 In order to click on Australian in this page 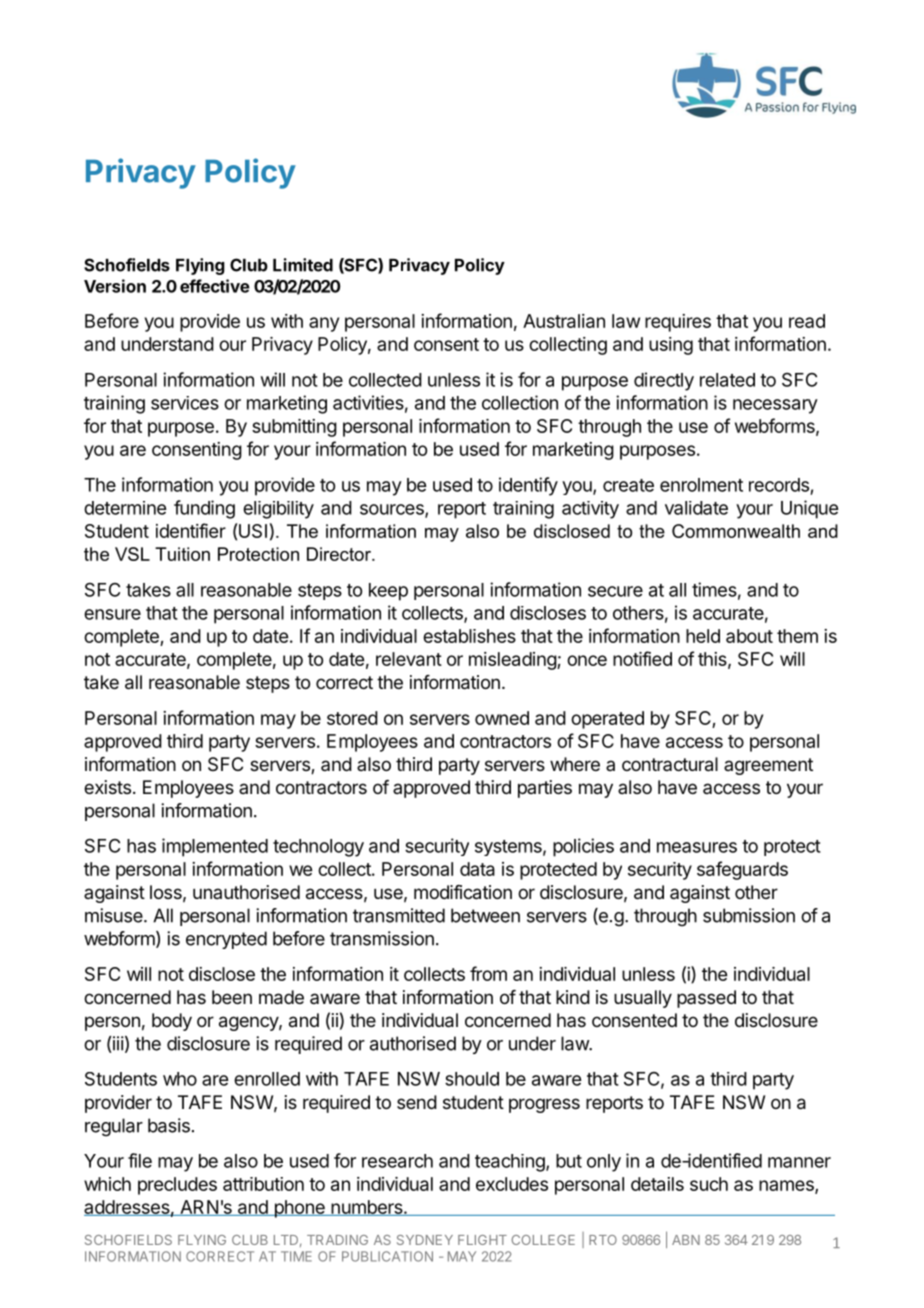, I will do `click(564, 321)`.
